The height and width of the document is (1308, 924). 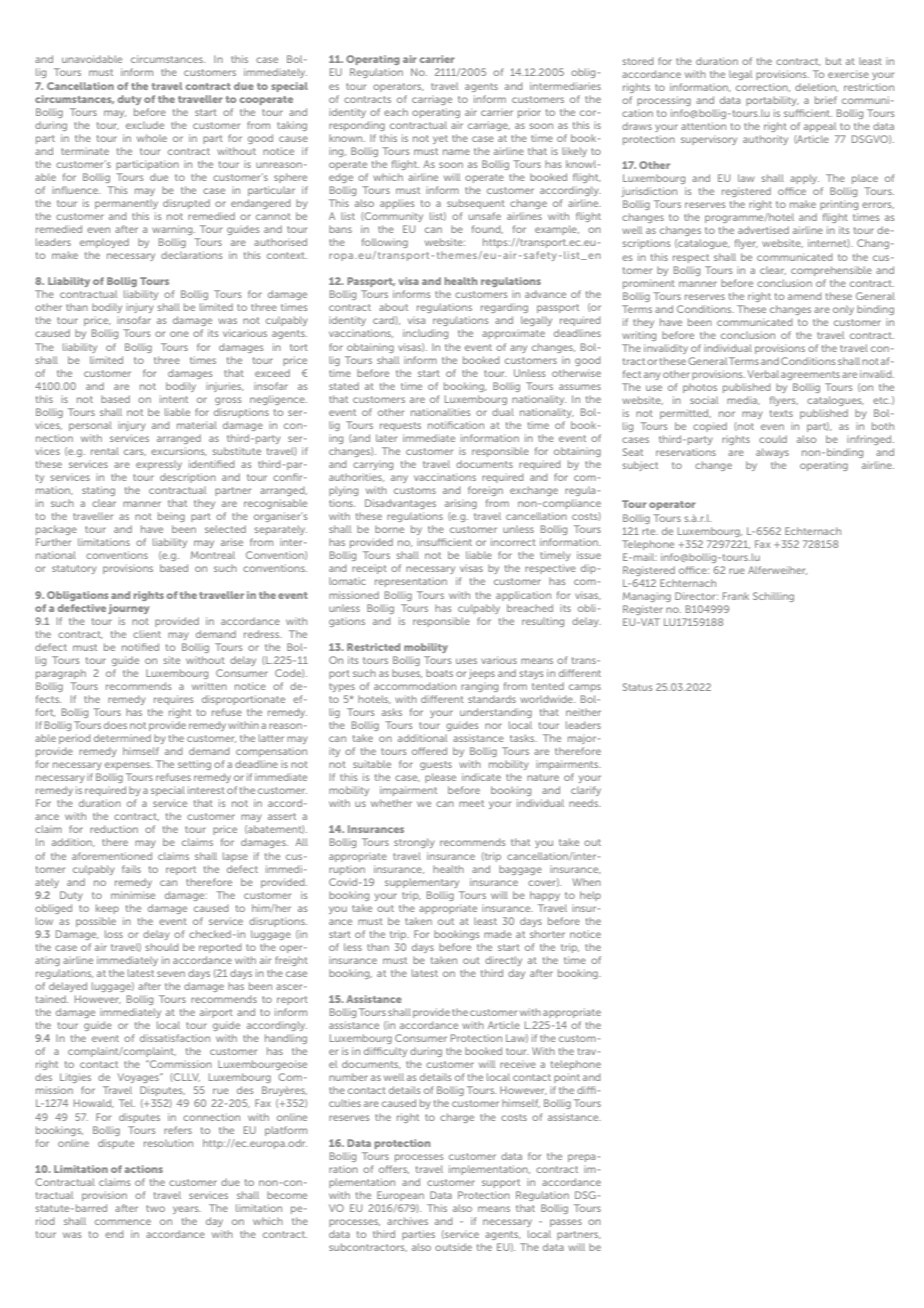 I want to click on jeeps, so click(x=482, y=674).
